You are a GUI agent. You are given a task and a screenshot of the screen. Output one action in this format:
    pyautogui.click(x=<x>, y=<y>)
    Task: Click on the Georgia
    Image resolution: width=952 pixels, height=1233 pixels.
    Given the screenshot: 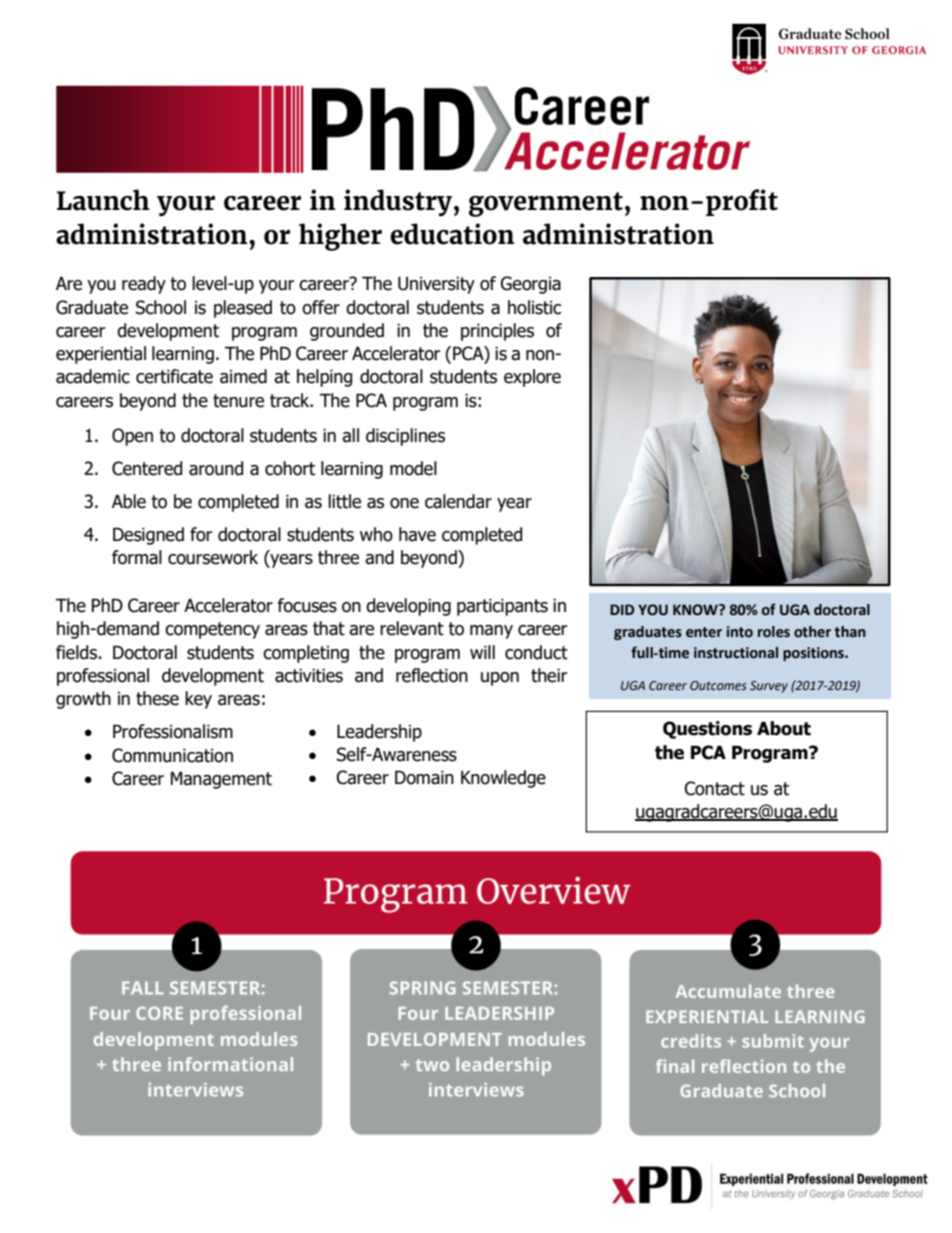 What is the action you would take?
    pyautogui.click(x=530, y=285)
